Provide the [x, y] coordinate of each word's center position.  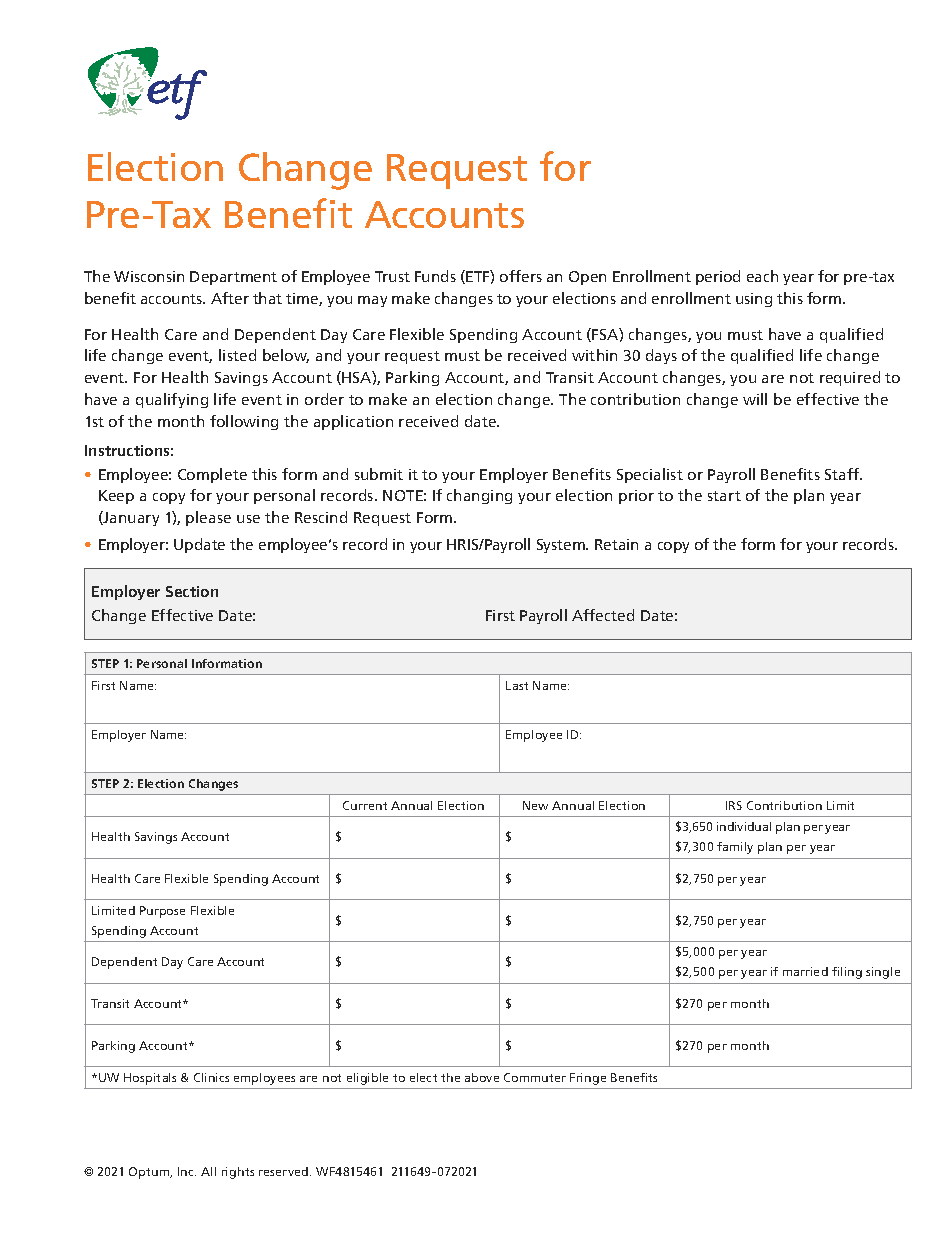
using [754, 300]
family [735, 848]
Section [192, 591]
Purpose [162, 912]
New [535, 805]
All [208, 1171]
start [724, 496]
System [562, 546]
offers [521, 276]
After [230, 298]
